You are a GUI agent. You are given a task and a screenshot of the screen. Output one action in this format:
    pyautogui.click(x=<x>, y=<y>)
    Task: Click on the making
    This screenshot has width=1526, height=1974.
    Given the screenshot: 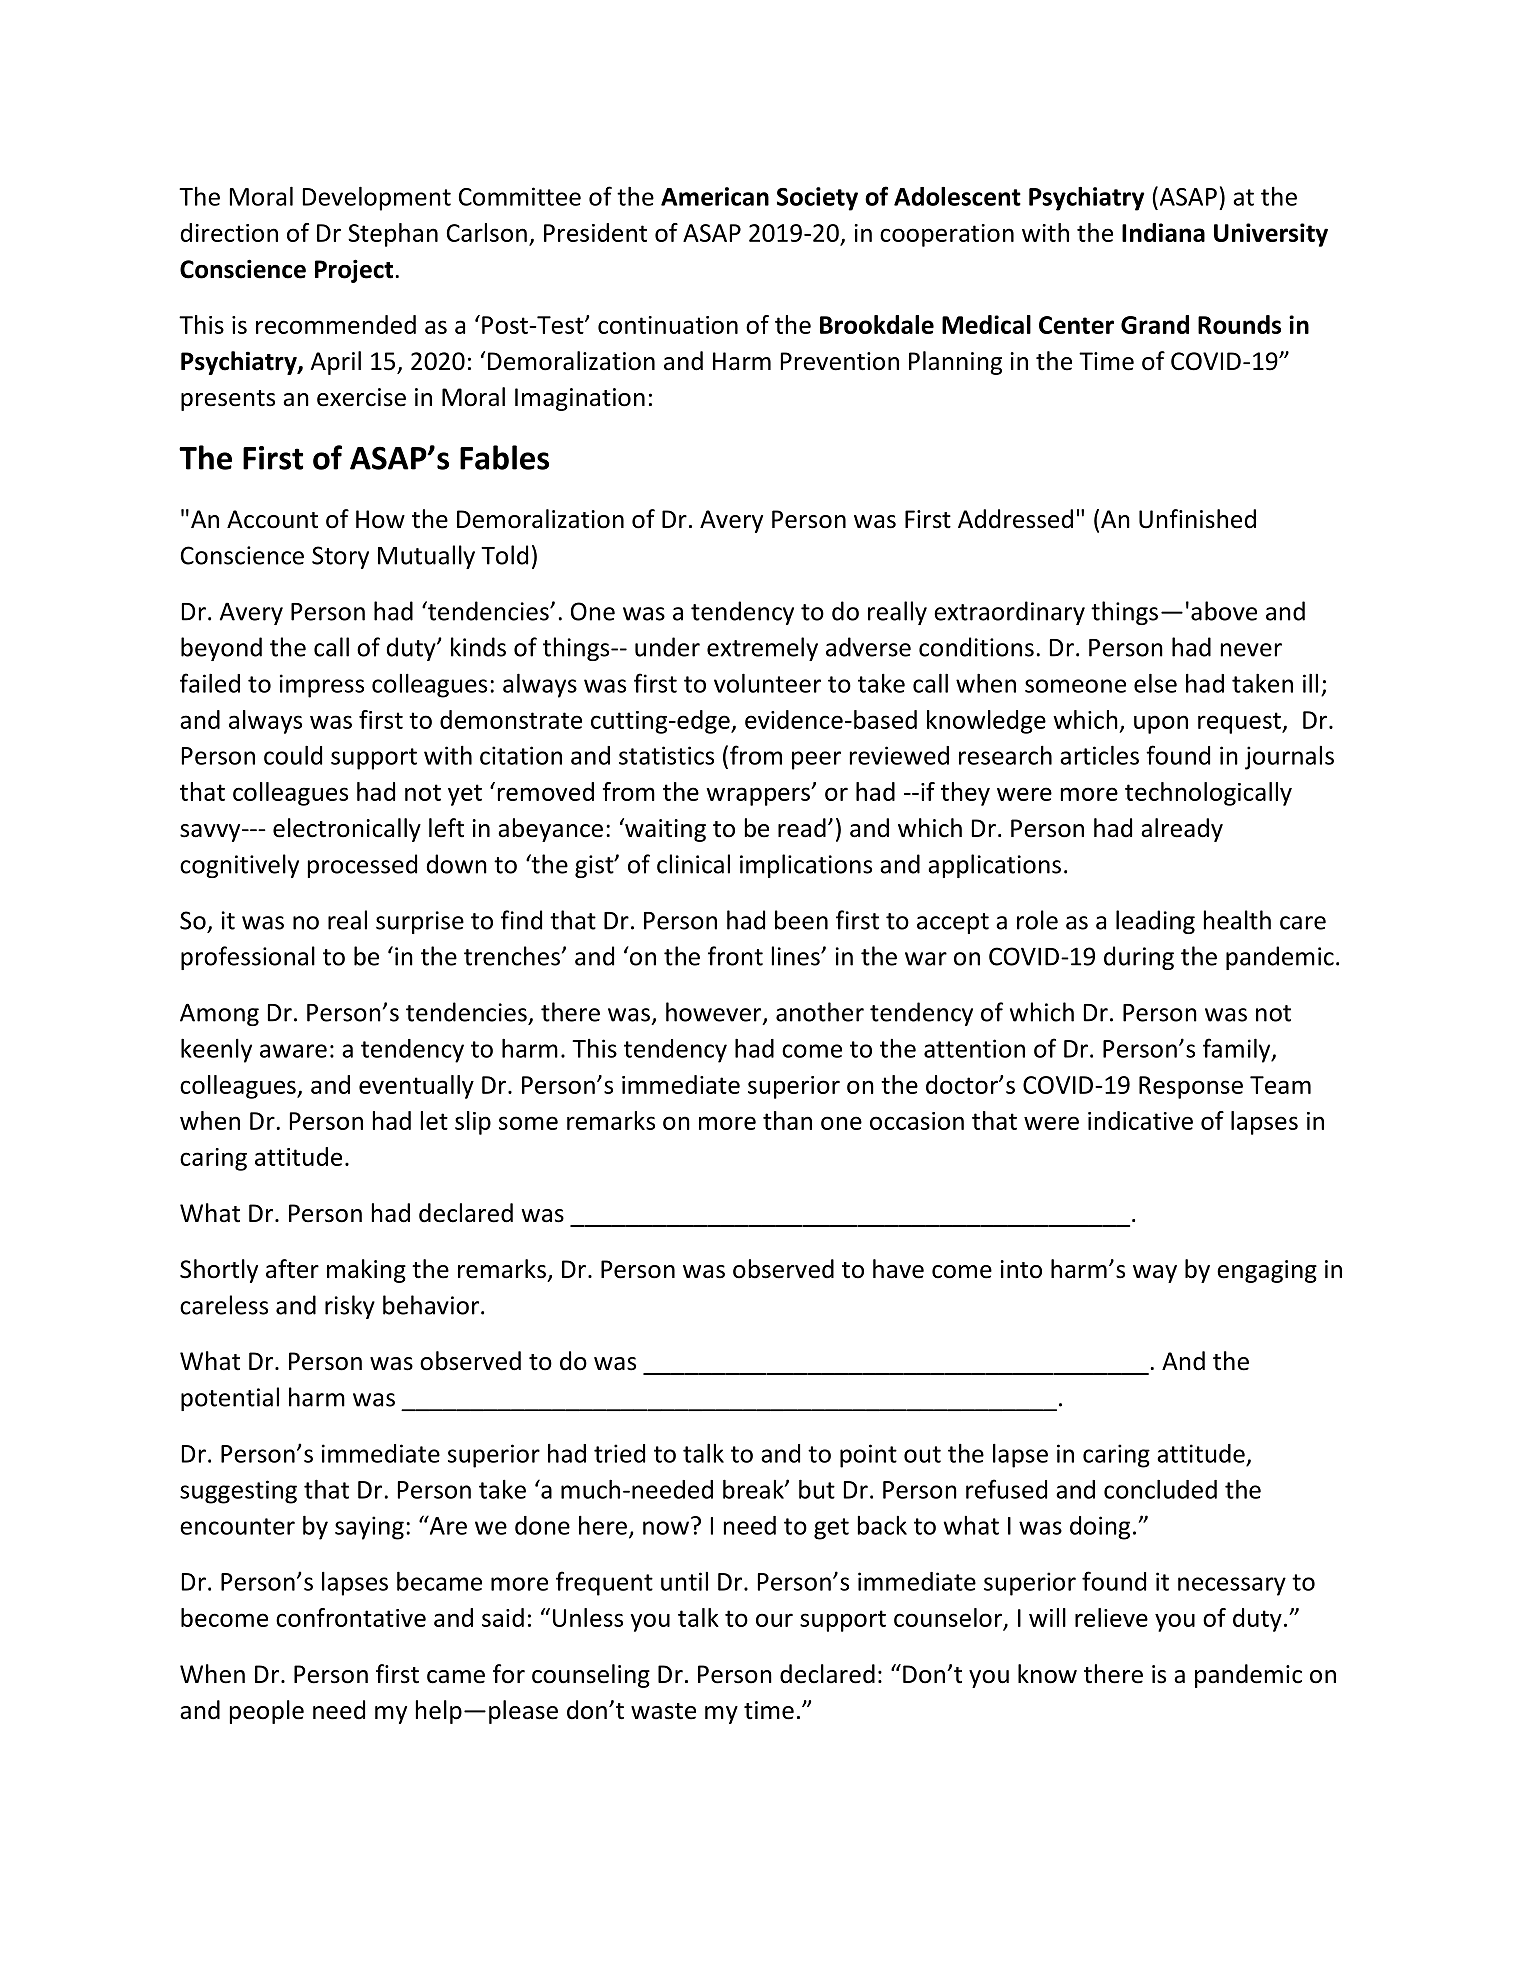 What is the action you would take?
    pyautogui.click(x=366, y=1271)
